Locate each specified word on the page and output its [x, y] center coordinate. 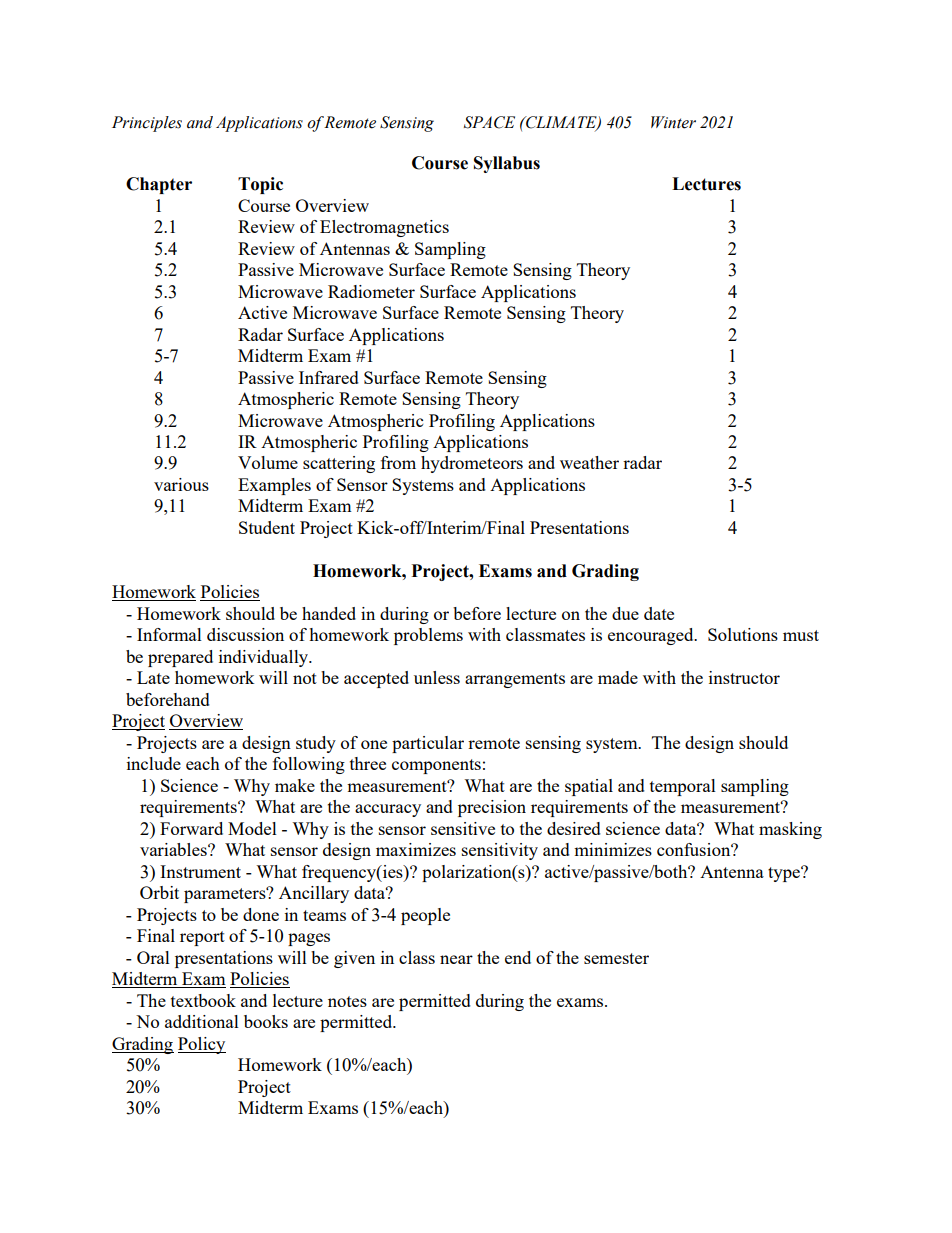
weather [589, 462]
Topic [260, 185]
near [456, 959]
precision [492, 808]
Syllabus [507, 164]
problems [428, 636]
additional [202, 1021]
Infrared [329, 377]
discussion [245, 634]
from [398, 462]
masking [790, 830]
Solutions [743, 634]
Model [252, 828]
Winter [673, 122]
